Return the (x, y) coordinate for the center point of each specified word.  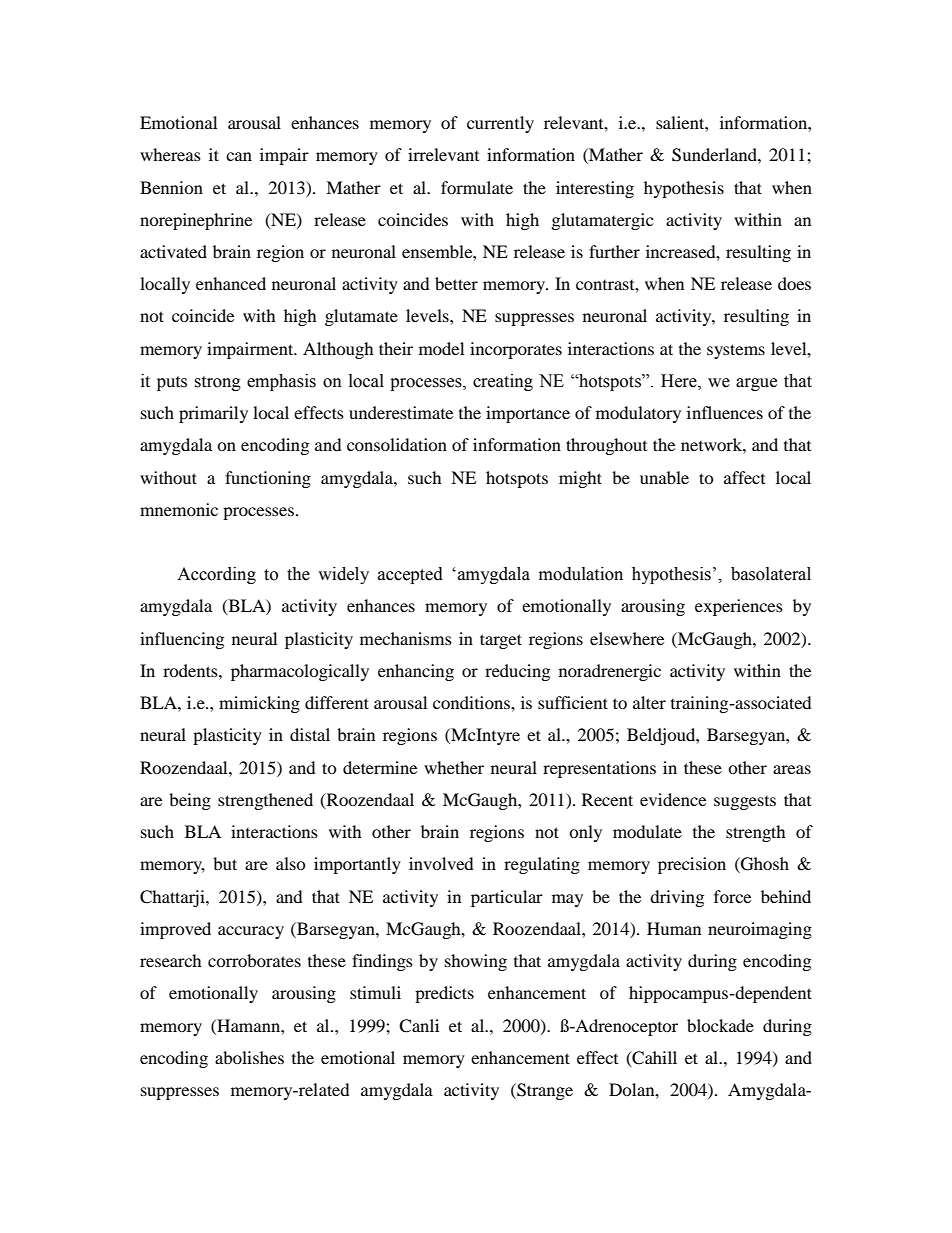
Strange (544, 1091)
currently (500, 124)
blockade (720, 1025)
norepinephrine (196, 221)
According (216, 575)
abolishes (249, 1057)
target (501, 641)
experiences (739, 607)
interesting (595, 189)
